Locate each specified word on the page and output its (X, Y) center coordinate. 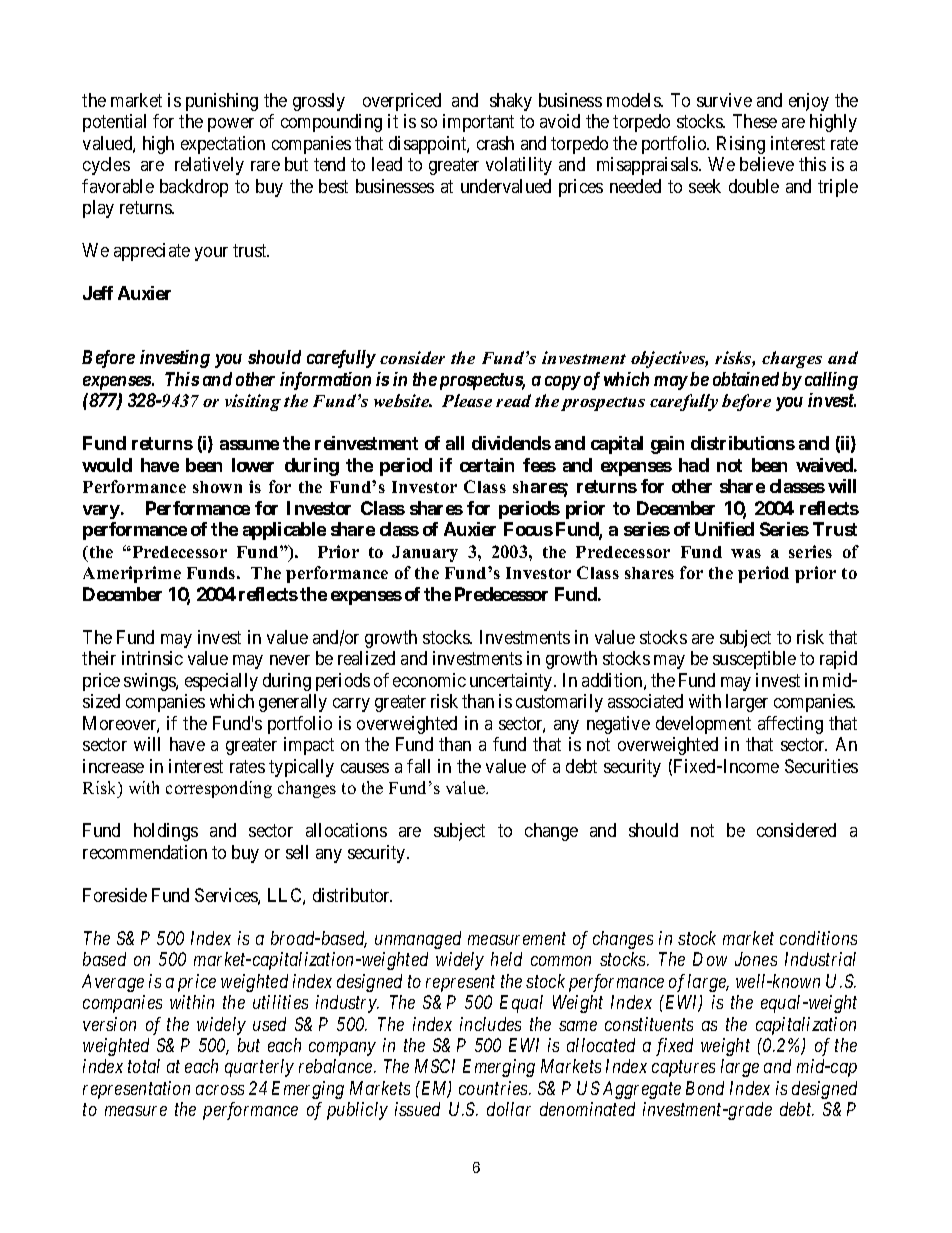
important (478, 123)
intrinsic (152, 658)
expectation (223, 145)
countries (494, 1088)
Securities (821, 766)
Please (467, 400)
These (755, 121)
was (746, 553)
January (425, 554)
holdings (166, 832)
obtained (746, 379)
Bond (705, 1088)
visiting (253, 402)
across (220, 1090)
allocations (346, 830)
